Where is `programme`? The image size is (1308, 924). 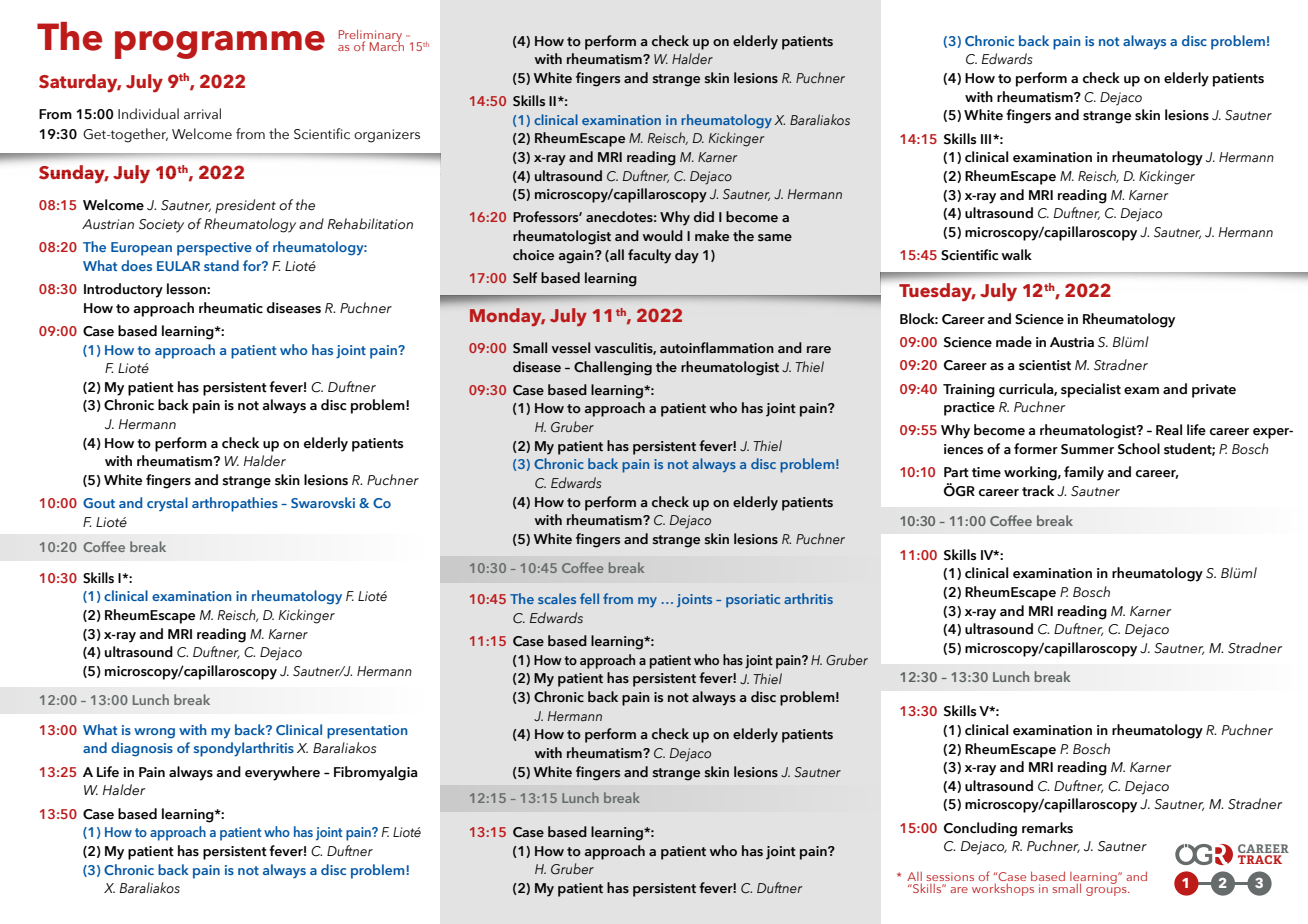
programme is located at coordinates (220, 45).
